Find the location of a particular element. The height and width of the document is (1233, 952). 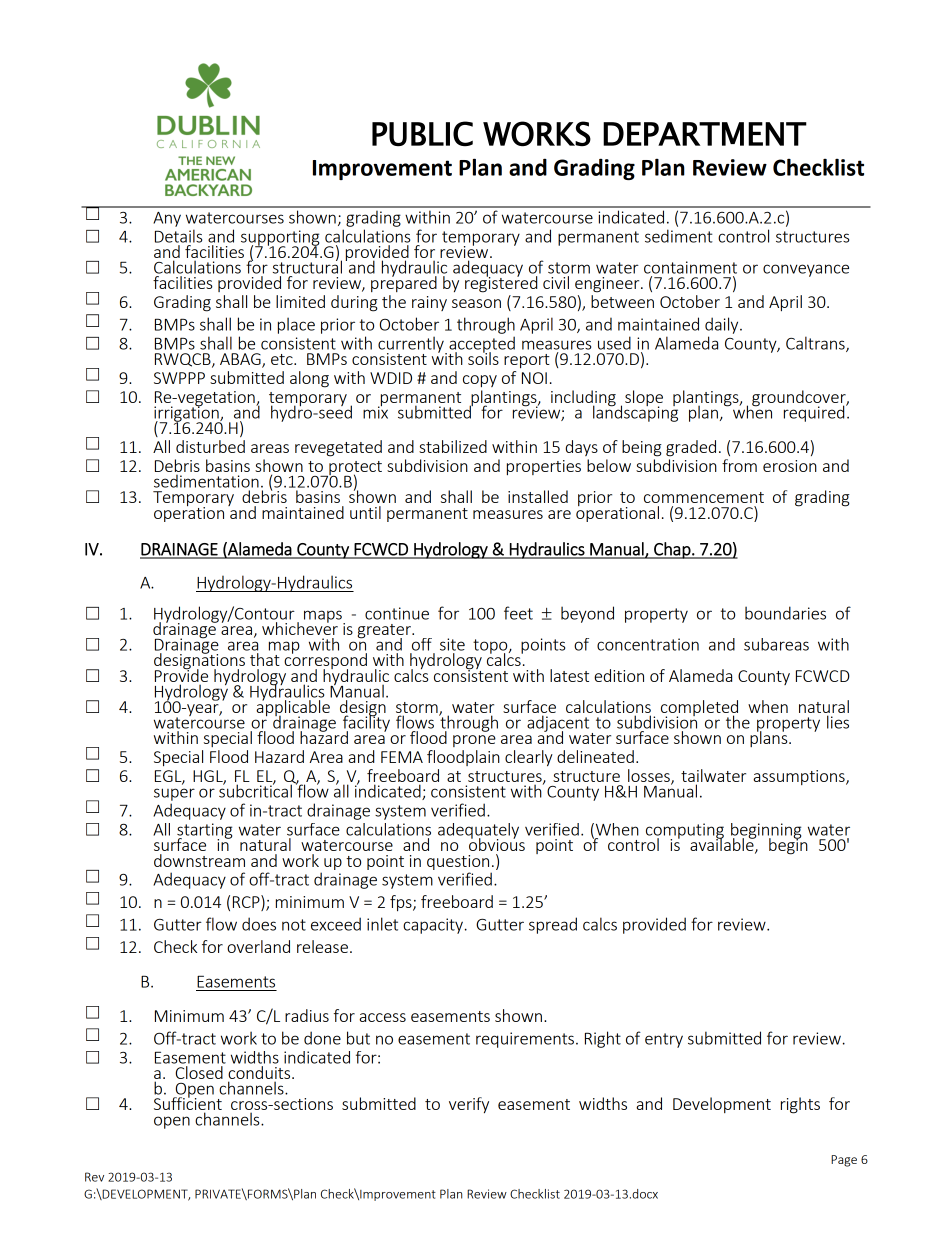

Page is located at coordinates (844, 1161).
